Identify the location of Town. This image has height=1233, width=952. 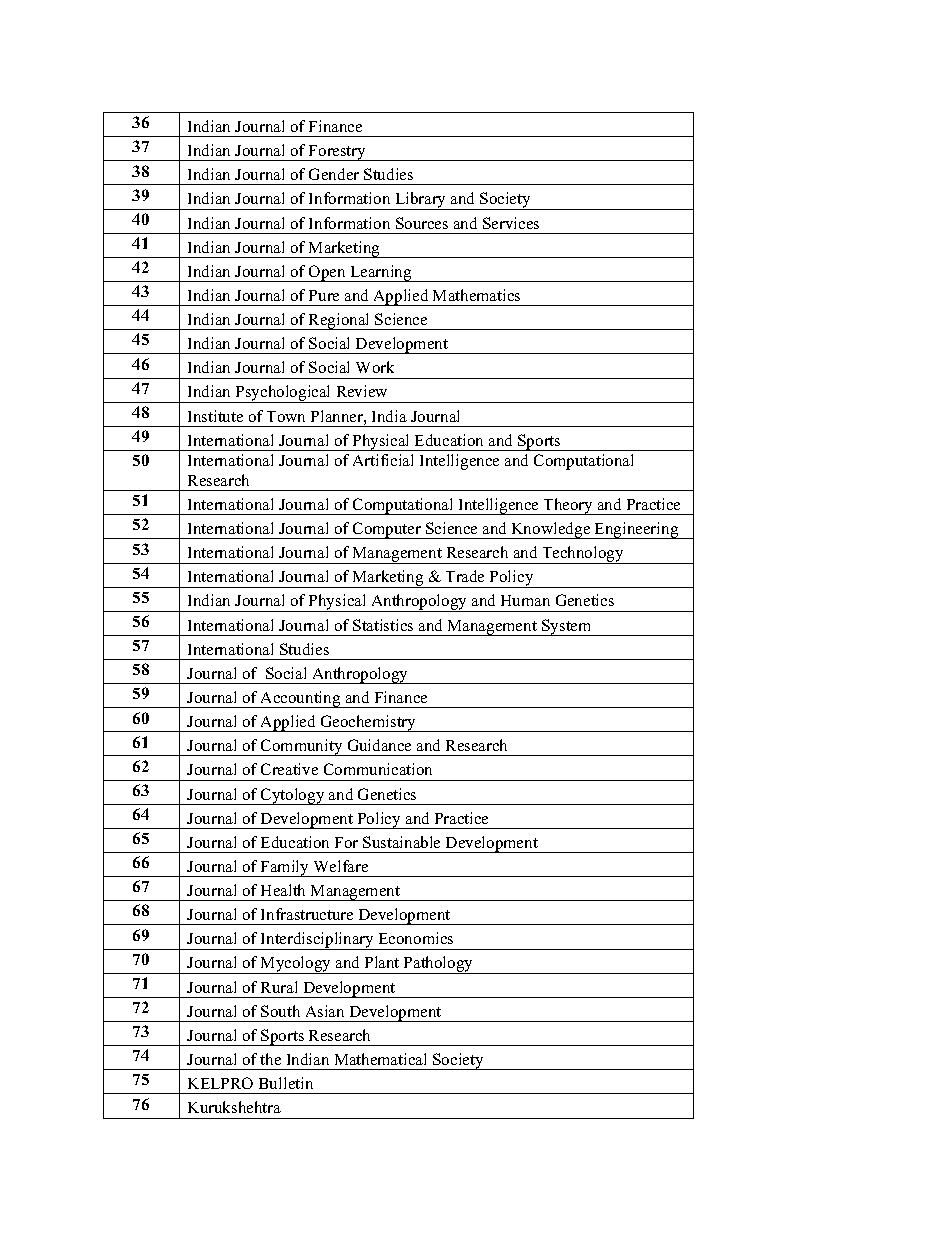
(286, 416).
